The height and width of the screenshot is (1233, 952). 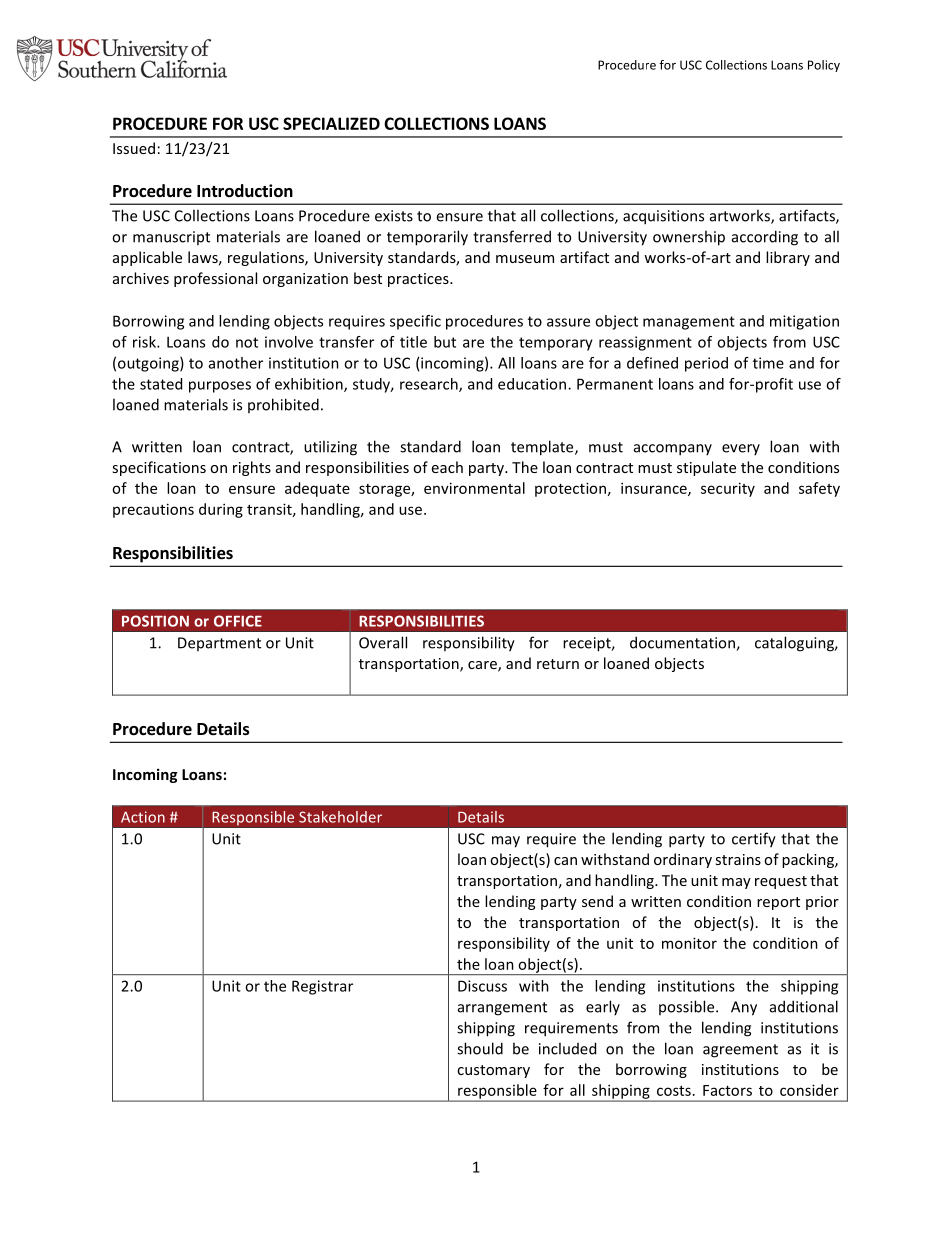 I want to click on but, so click(x=445, y=342).
